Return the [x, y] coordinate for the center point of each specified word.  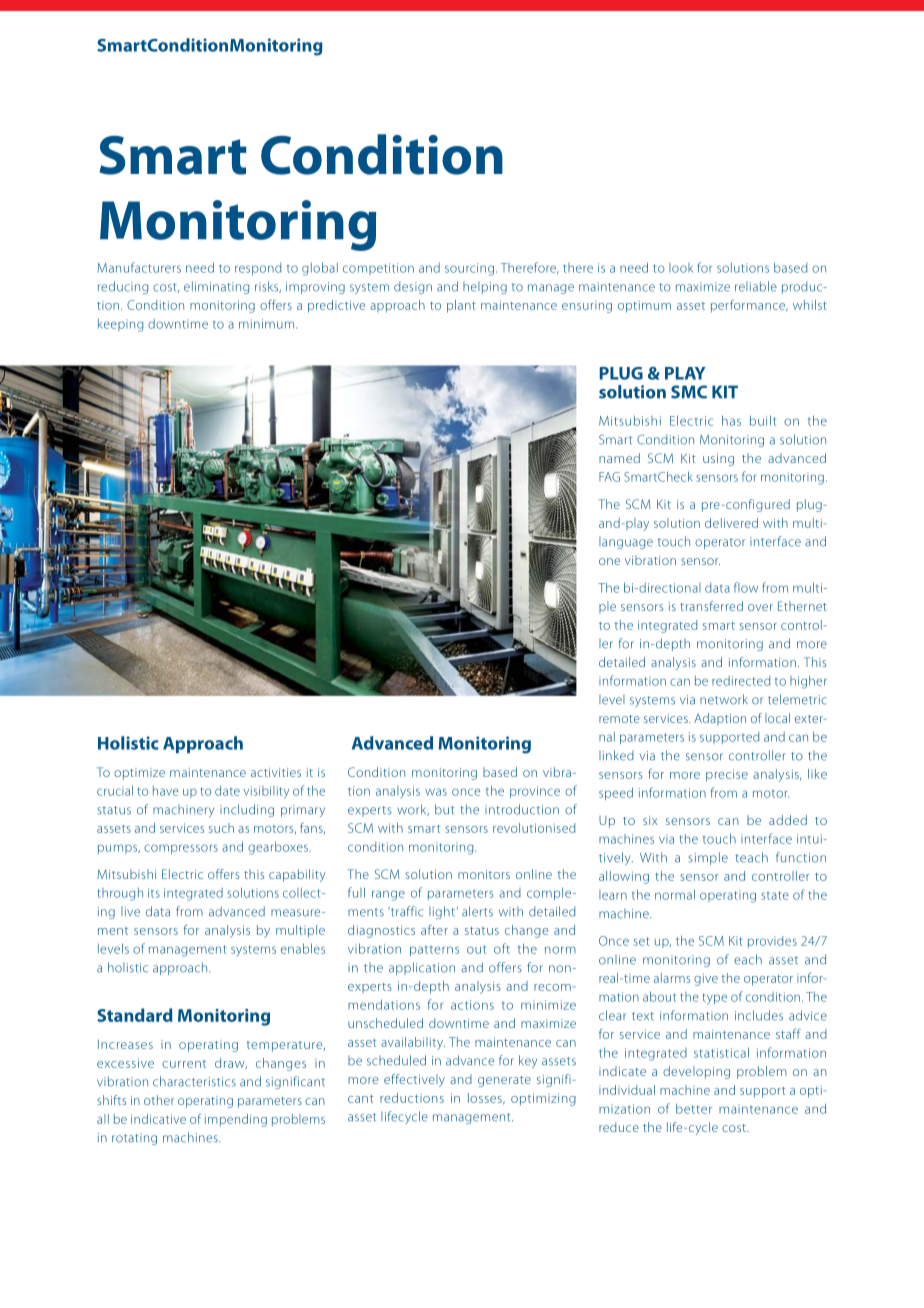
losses [486, 1098]
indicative [158, 1119]
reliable [756, 286]
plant [461, 306]
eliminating [216, 287]
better [694, 1108]
